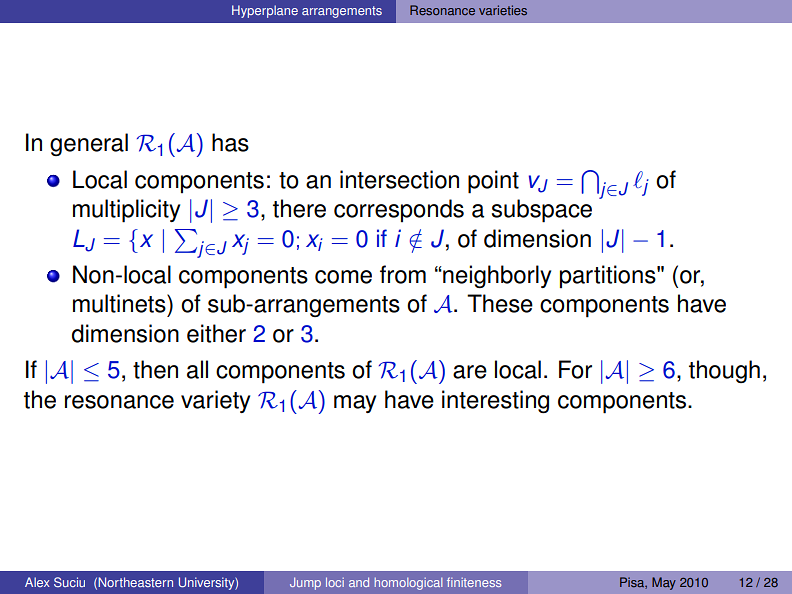 This image has height=594, width=792. I want to click on Alex, so click(37, 582).
